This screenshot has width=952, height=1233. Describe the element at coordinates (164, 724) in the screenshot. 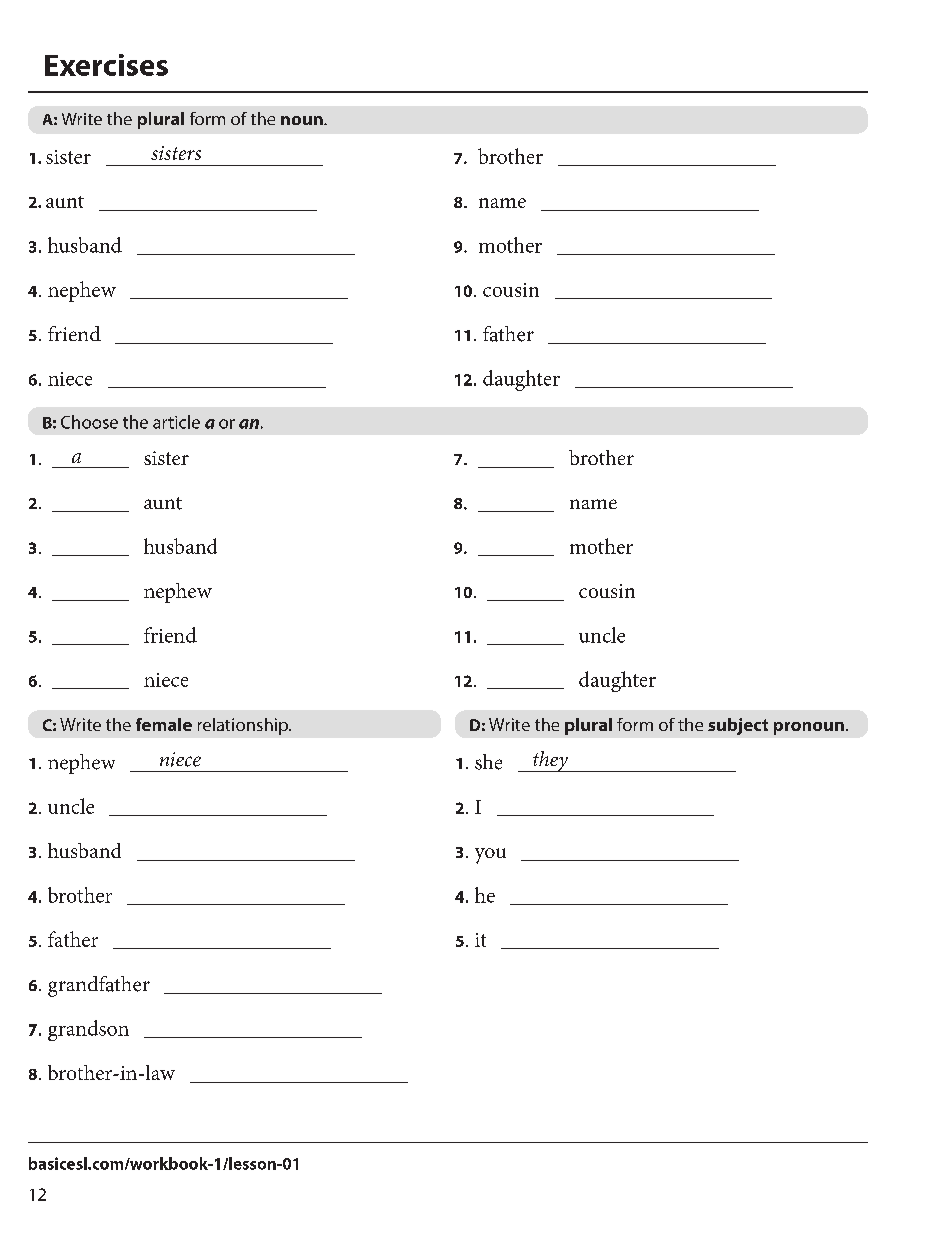

I see `female` at that location.
